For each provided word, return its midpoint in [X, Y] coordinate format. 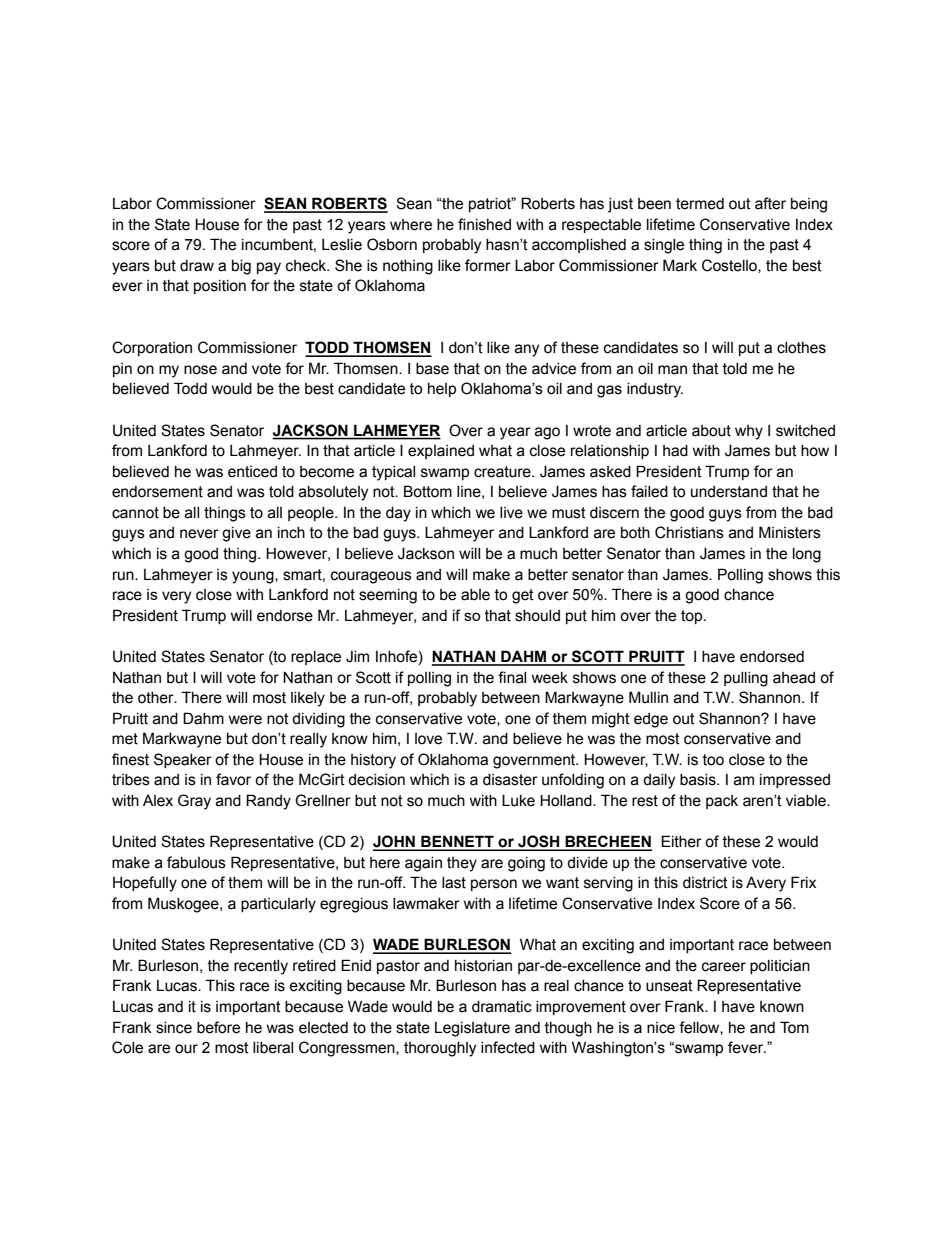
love [428, 739]
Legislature [472, 1029]
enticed [252, 472]
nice [661, 1028]
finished [484, 224]
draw [197, 266]
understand [729, 492]
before [218, 1027]
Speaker [183, 760]
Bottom [428, 491]
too [713, 760]
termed [700, 204]
